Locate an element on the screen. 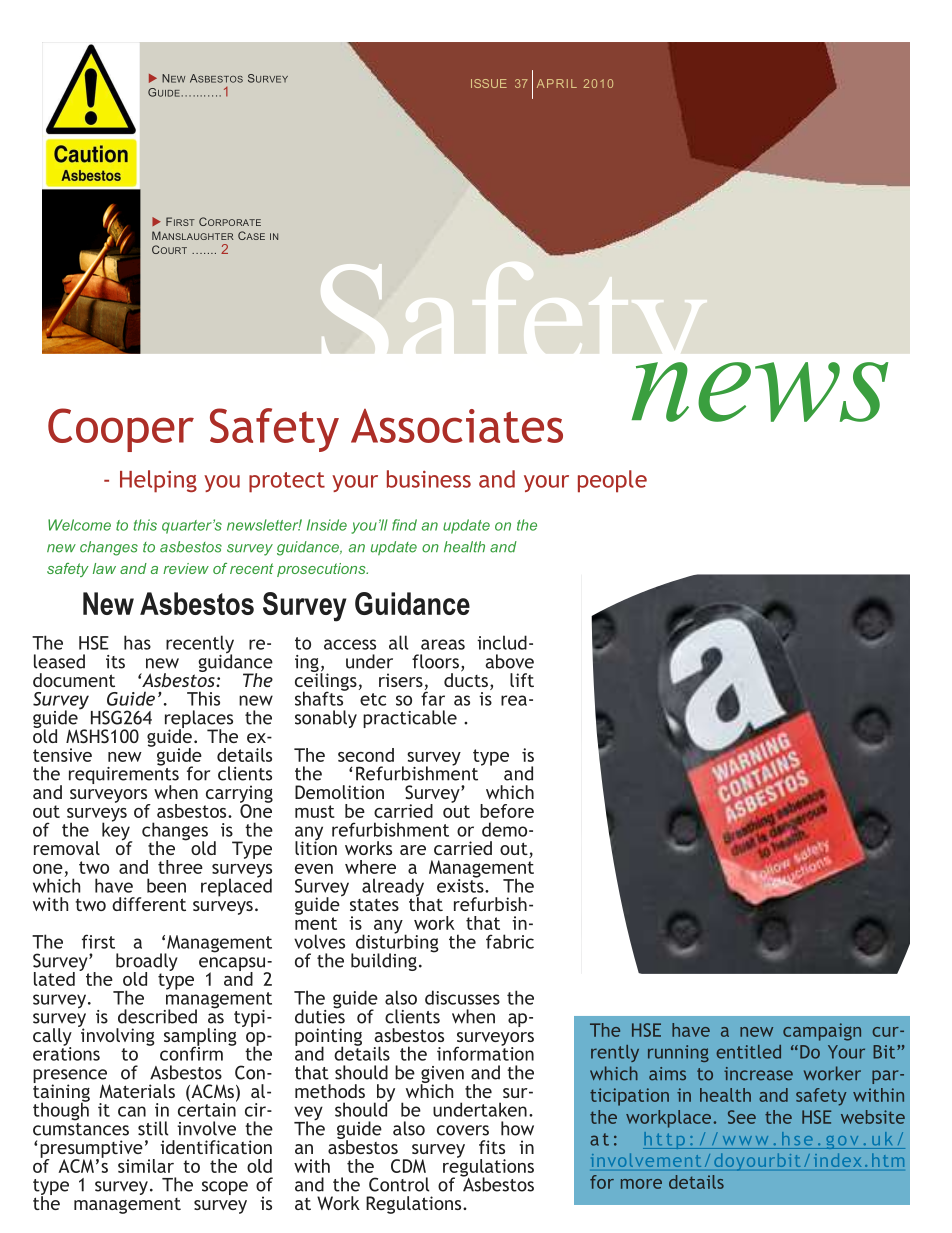 This screenshot has height=1233, width=952. similar is located at coordinates (146, 1166).
